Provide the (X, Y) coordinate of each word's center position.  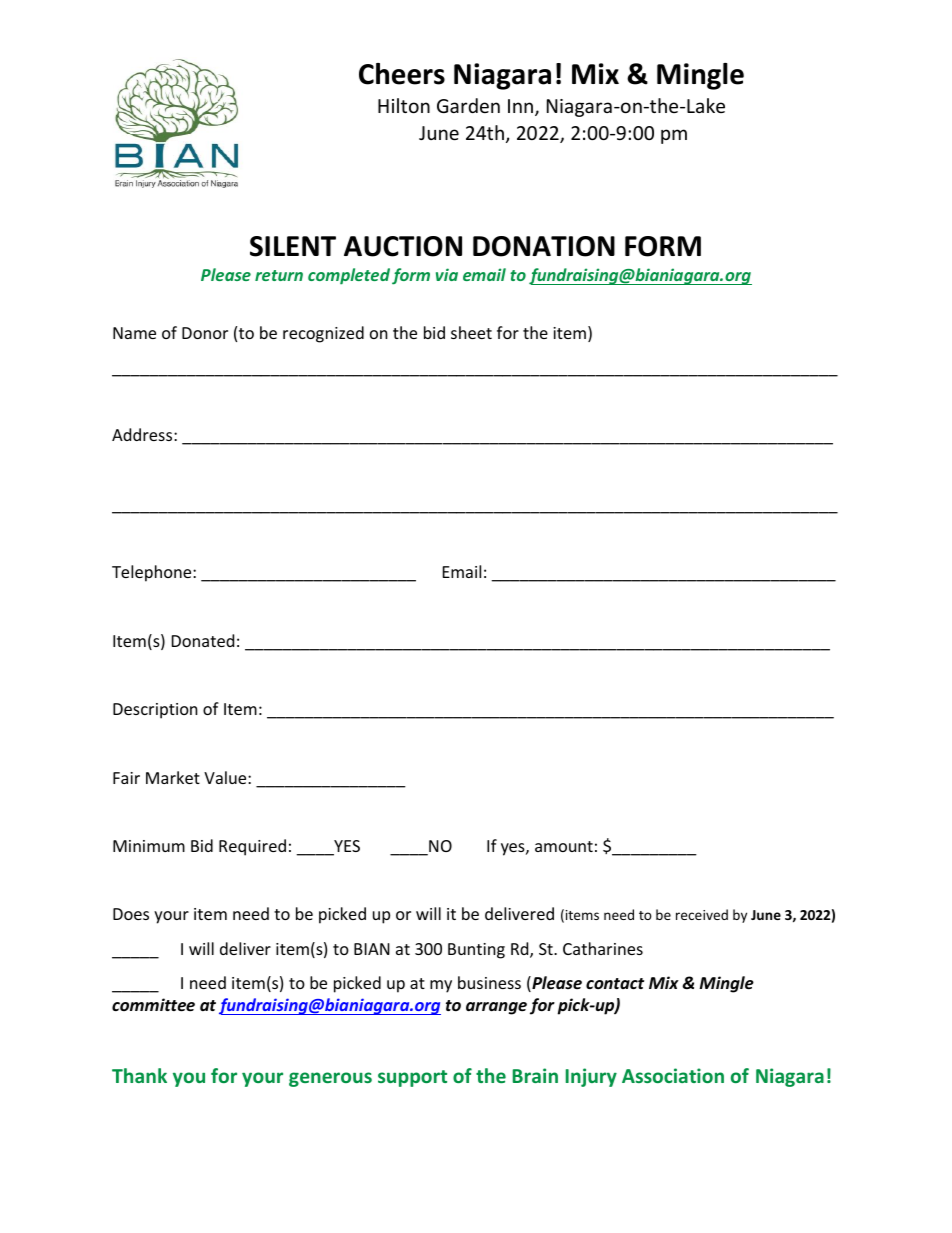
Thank (139, 1075)
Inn (520, 106)
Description (155, 711)
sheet (471, 332)
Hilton (404, 105)
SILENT (293, 246)
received (702, 914)
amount (564, 846)
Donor (205, 333)
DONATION (544, 246)
